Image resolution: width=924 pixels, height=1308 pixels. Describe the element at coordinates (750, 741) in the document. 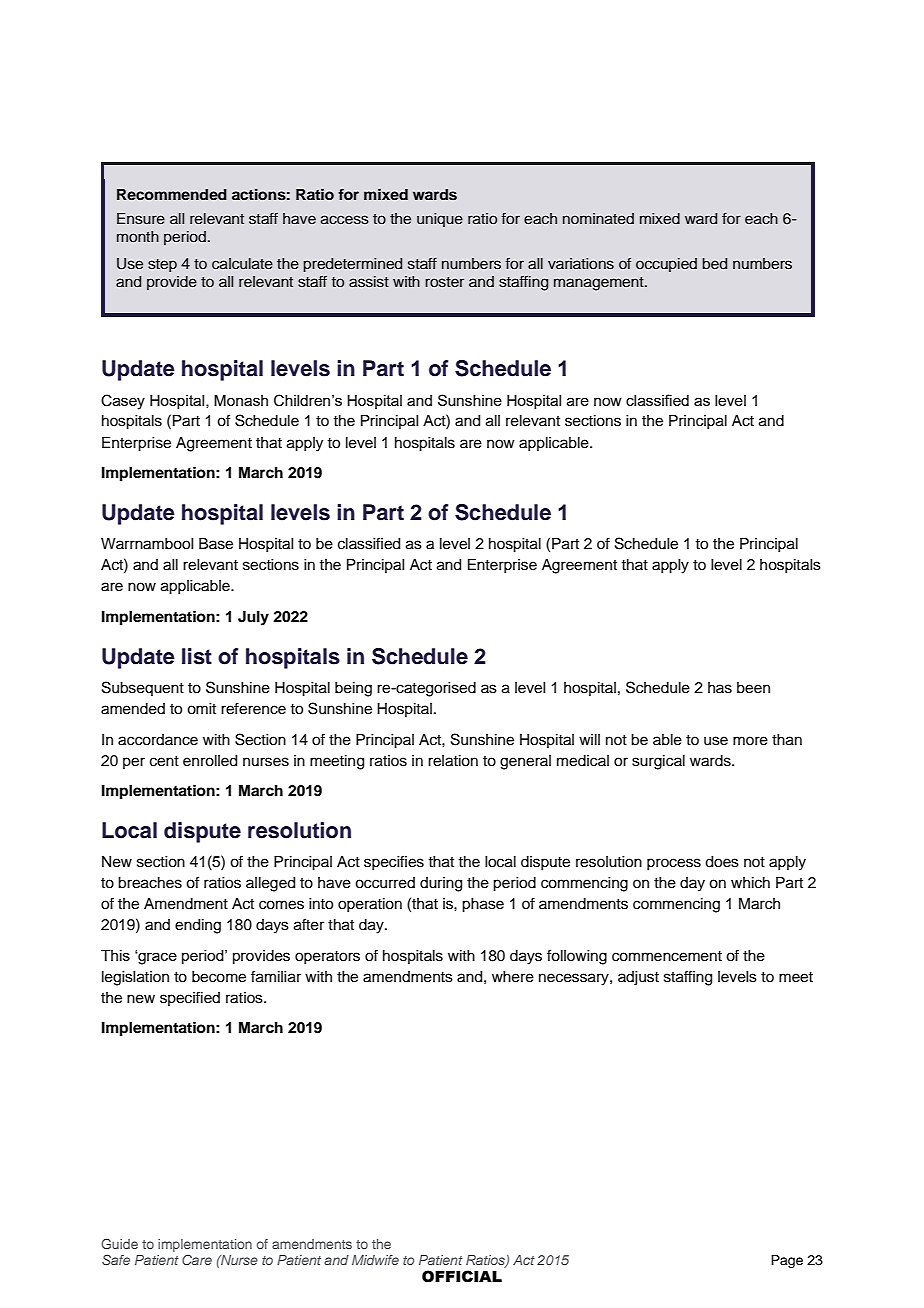

I see `more` at that location.
